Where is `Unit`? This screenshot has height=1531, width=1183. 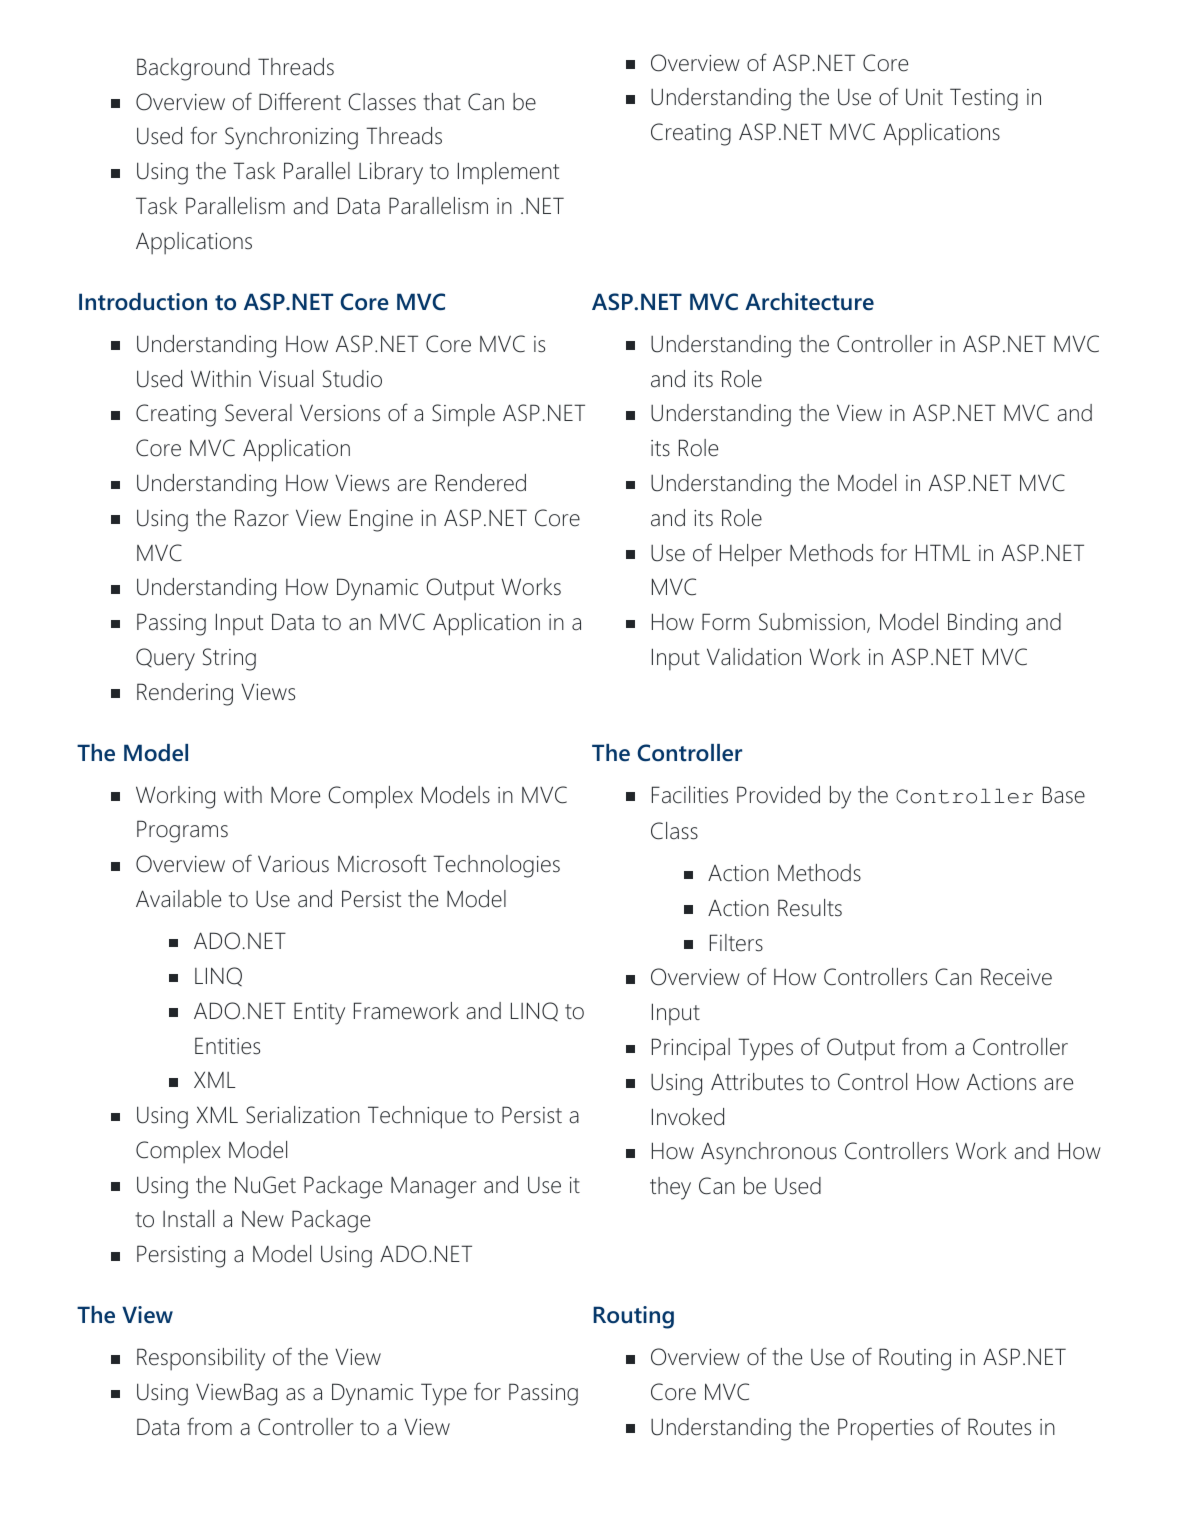 Unit is located at coordinates (924, 97).
